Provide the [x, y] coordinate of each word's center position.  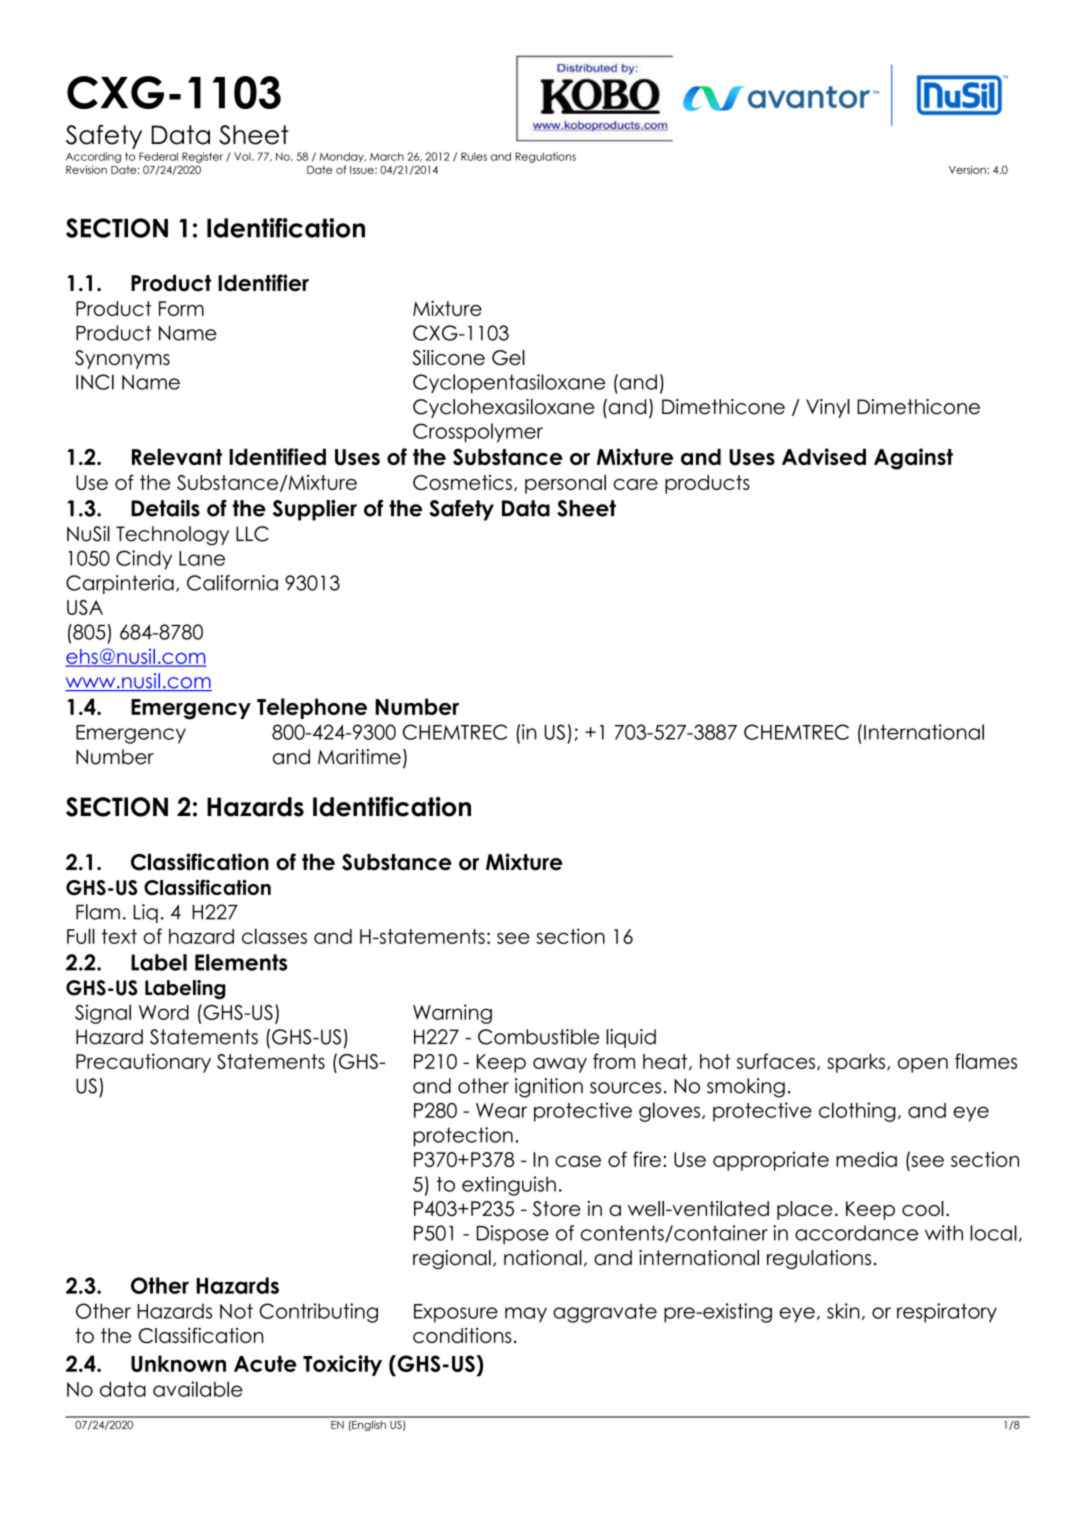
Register [202, 157]
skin [843, 1311]
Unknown [178, 1363]
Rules [474, 156]
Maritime [359, 757]
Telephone [312, 708]
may [526, 1315]
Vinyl [828, 408]
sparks [856, 1063]
